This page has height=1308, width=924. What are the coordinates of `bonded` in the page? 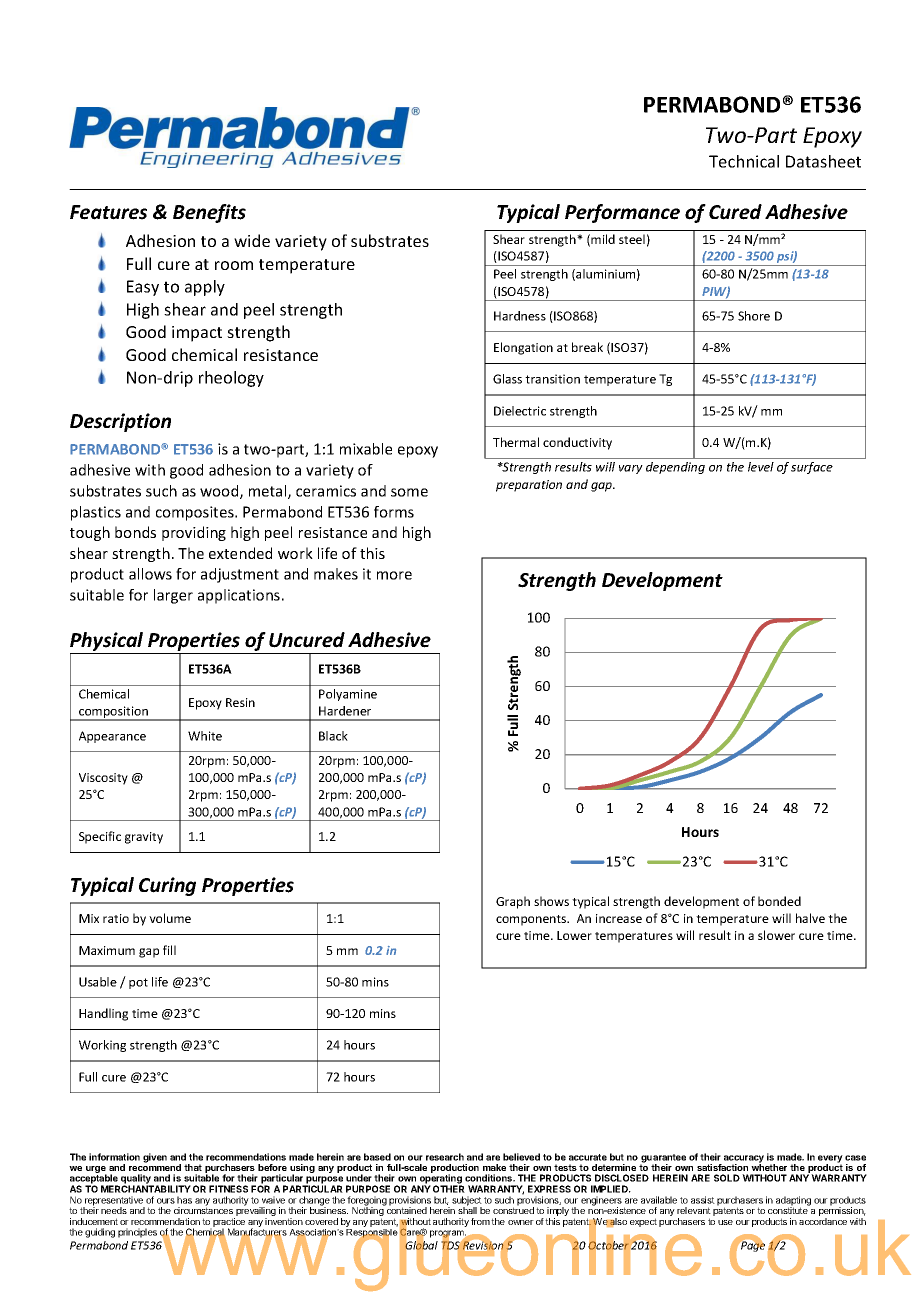 It's located at (779, 901).
